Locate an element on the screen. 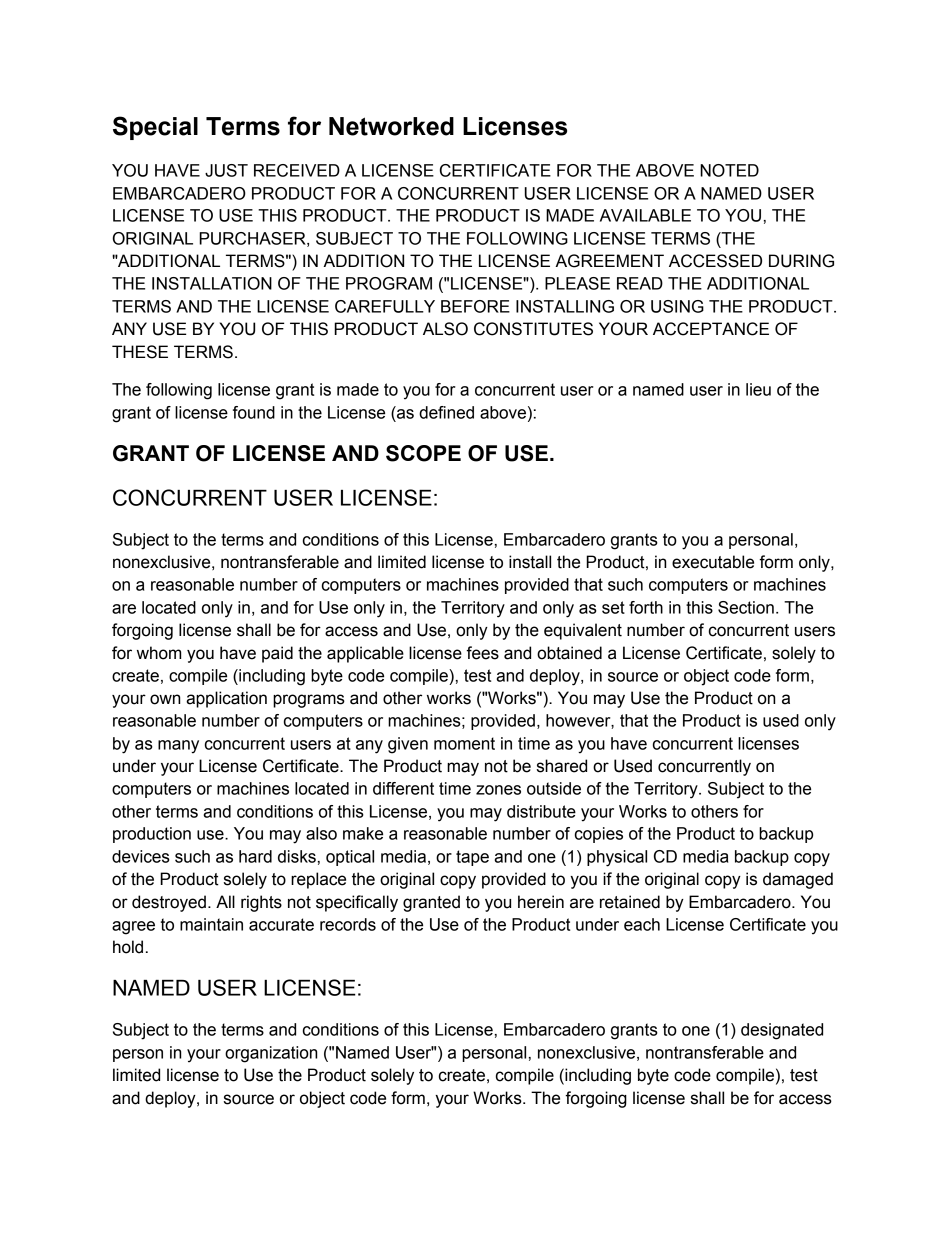  defined is located at coordinates (446, 412).
